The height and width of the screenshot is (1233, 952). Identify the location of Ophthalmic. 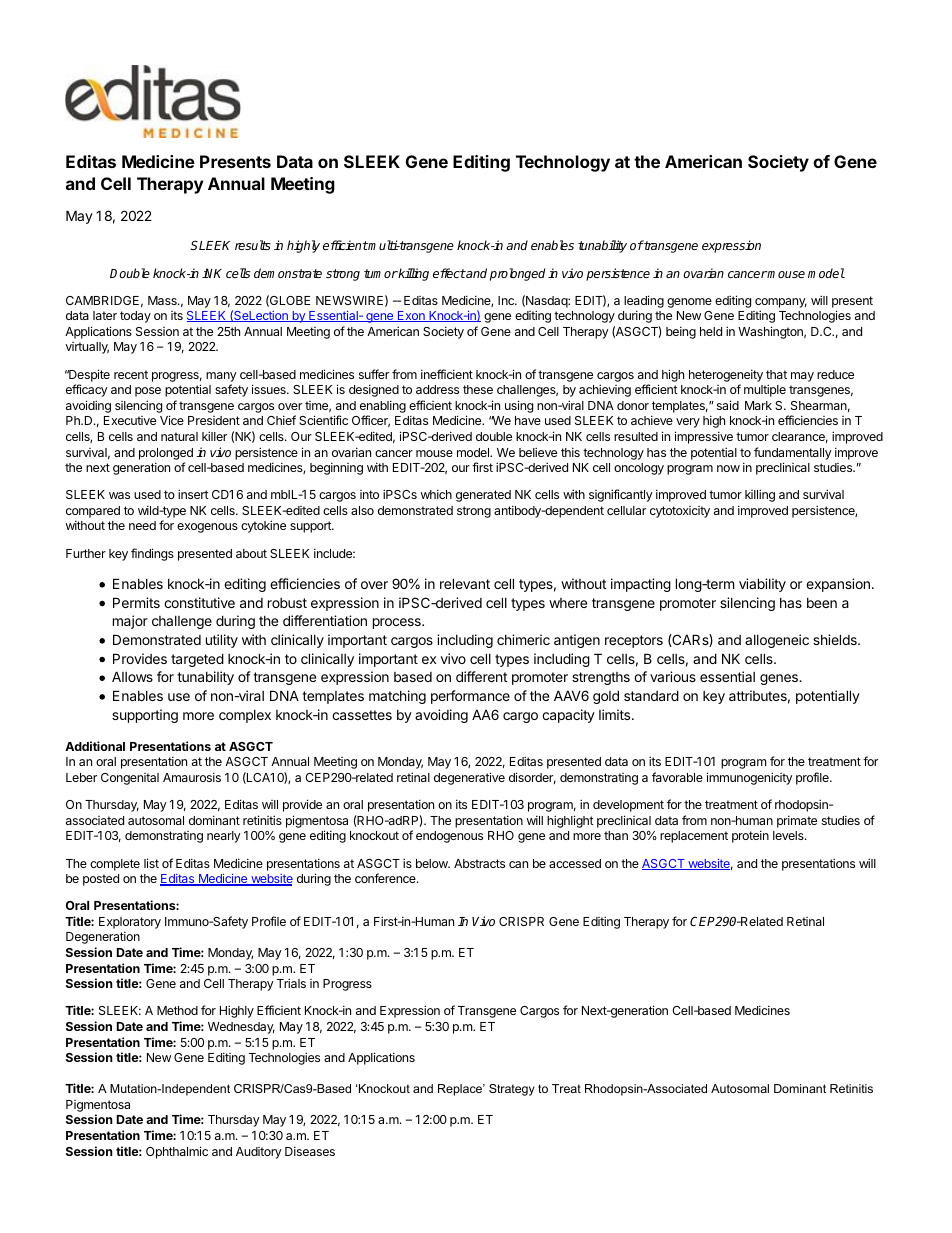
(177, 1152).
